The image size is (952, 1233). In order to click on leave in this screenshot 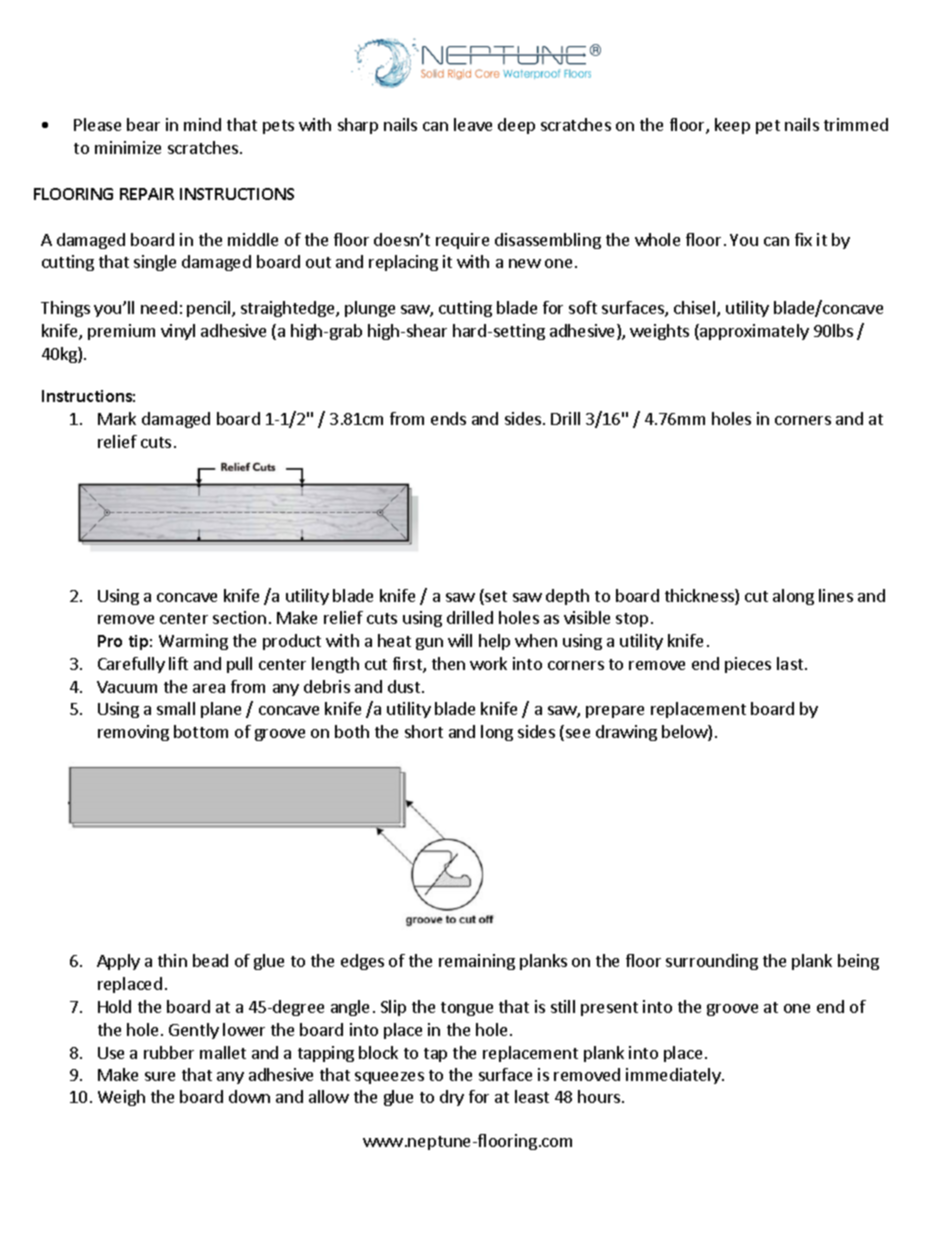, I will do `click(473, 124)`.
